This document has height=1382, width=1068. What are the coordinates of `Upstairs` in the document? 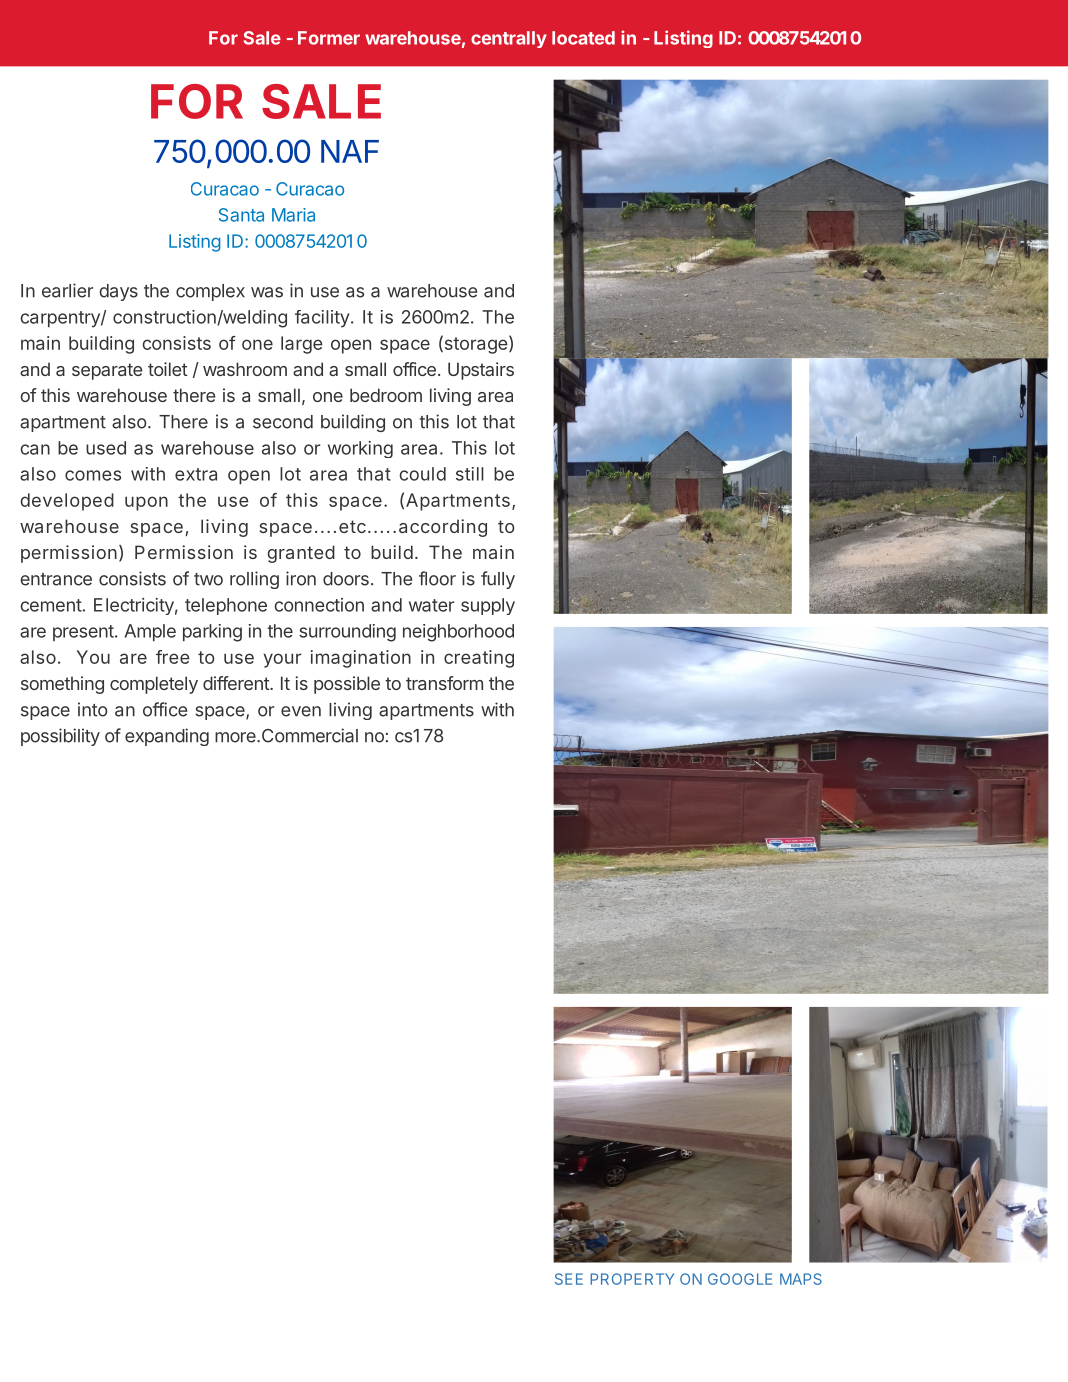 It's located at (481, 371).
